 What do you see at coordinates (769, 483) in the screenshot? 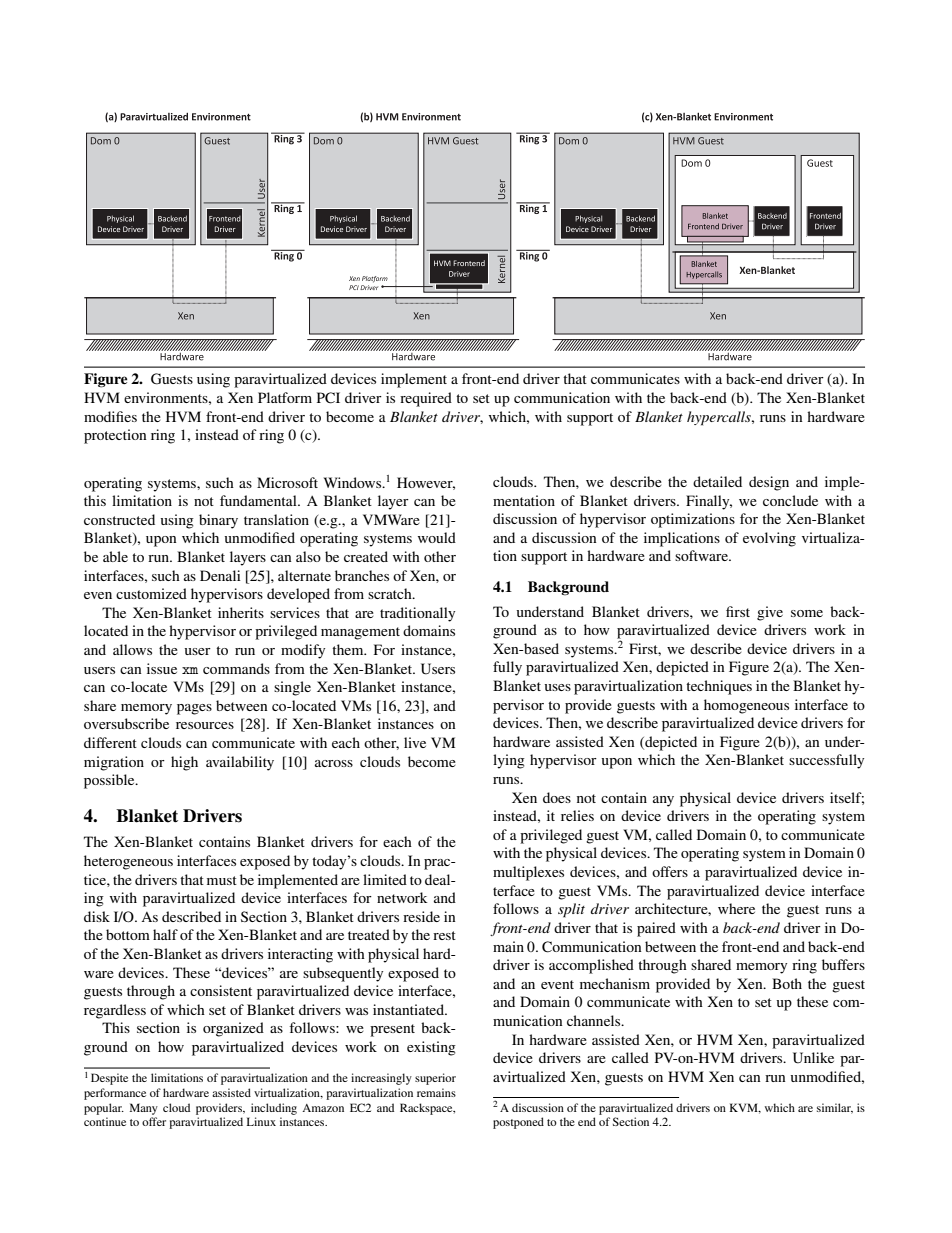
I see `design` at bounding box center [769, 483].
